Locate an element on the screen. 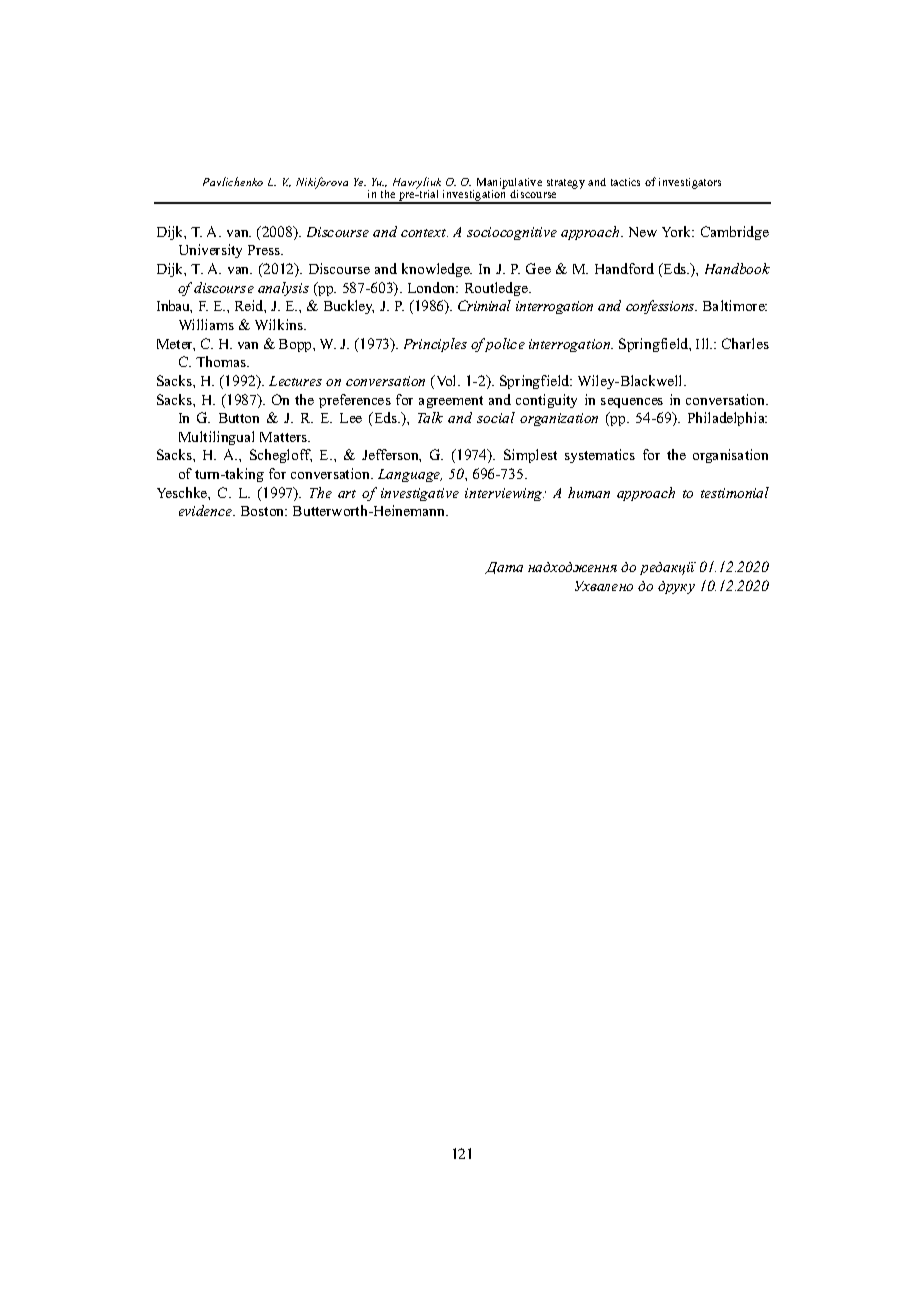  investigators is located at coordinates (690, 183).
